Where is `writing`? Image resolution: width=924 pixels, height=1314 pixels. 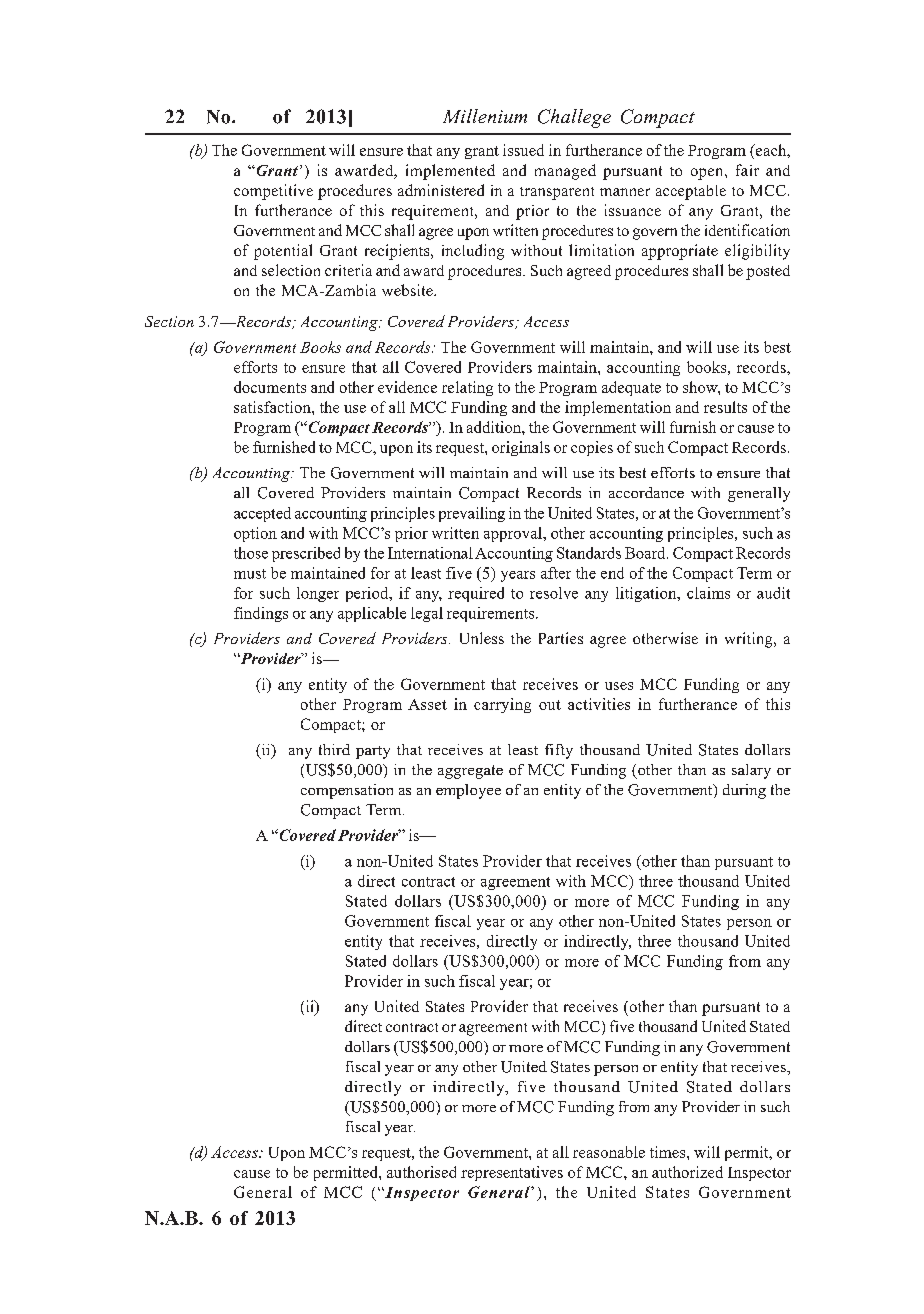 writing is located at coordinates (750, 640).
